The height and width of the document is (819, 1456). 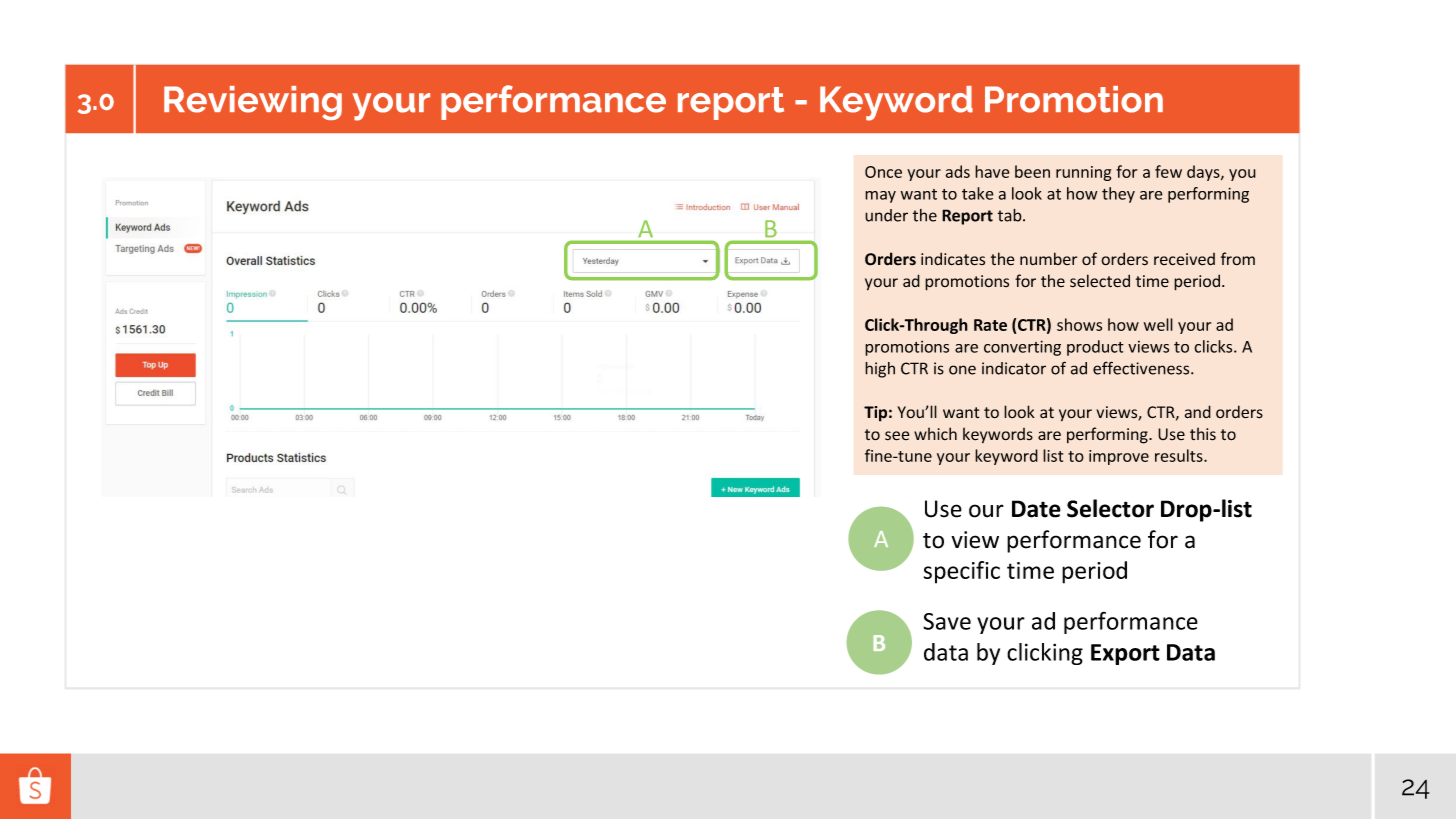 What do you see at coordinates (962, 370) in the document?
I see `one` at bounding box center [962, 370].
